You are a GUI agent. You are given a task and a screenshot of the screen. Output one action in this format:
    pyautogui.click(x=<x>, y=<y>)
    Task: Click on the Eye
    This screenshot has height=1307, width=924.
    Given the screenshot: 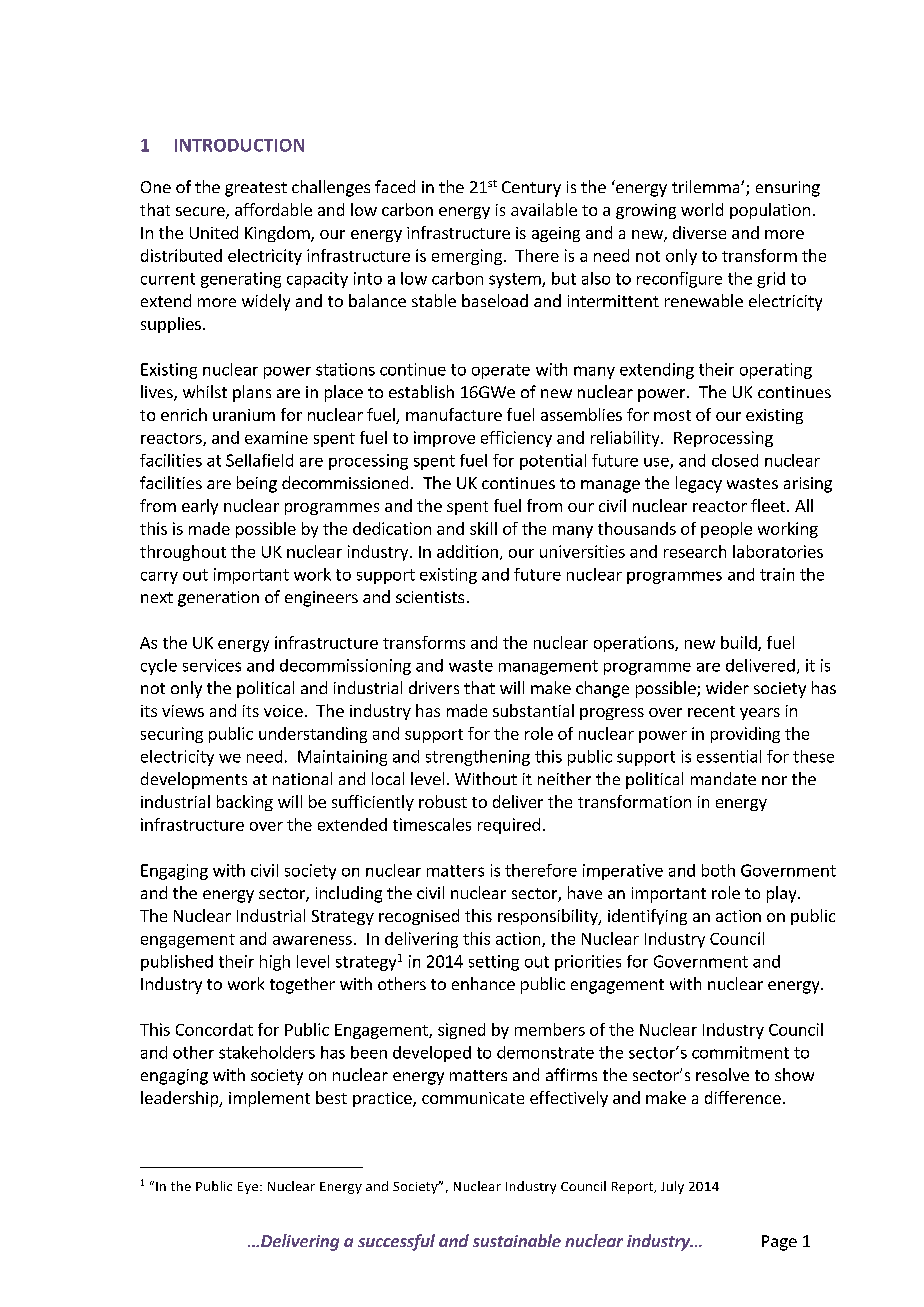 What is the action you would take?
    pyautogui.click(x=249, y=1188)
